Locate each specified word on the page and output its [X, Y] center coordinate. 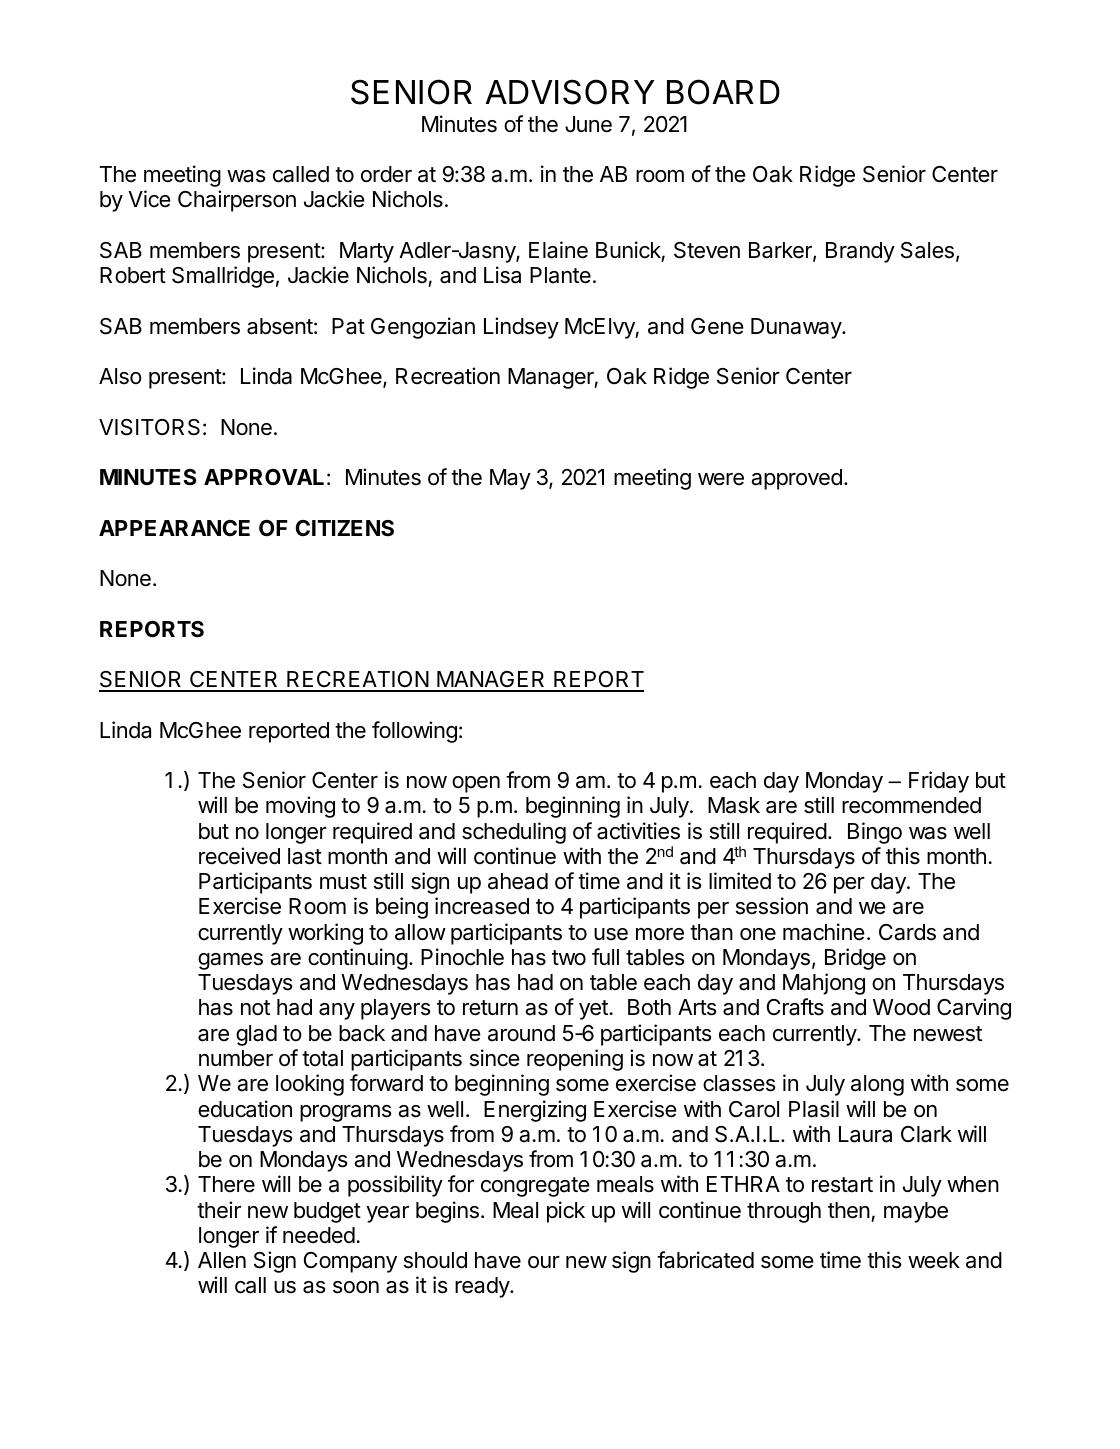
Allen [222, 1260]
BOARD [723, 92]
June [588, 124]
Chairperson [237, 201]
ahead [518, 881]
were [721, 479]
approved [796, 479]
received [239, 856]
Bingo [875, 833]
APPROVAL [264, 477]
